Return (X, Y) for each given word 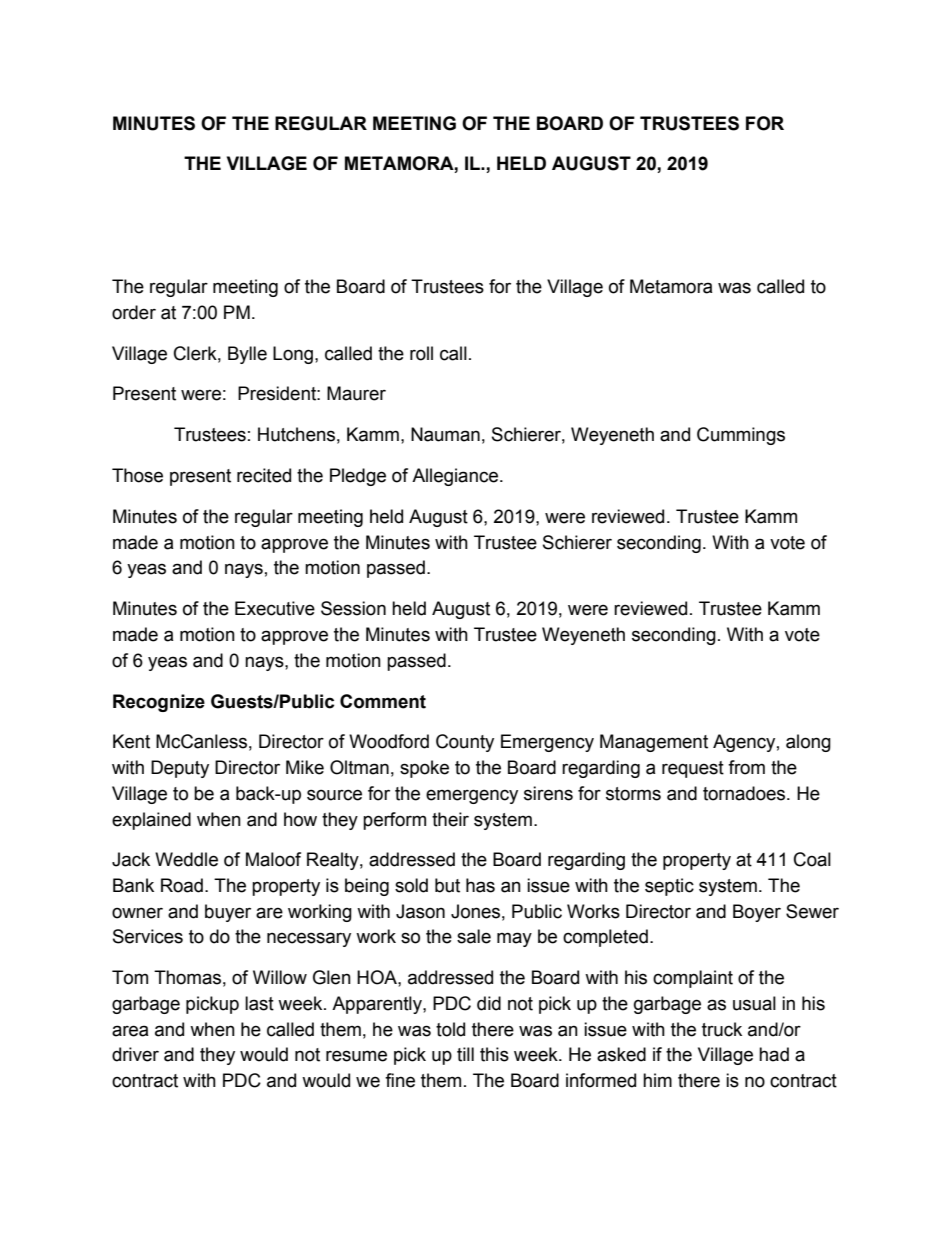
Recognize (159, 703)
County (465, 743)
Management (654, 743)
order (134, 312)
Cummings (741, 436)
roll (421, 353)
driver (135, 1054)
